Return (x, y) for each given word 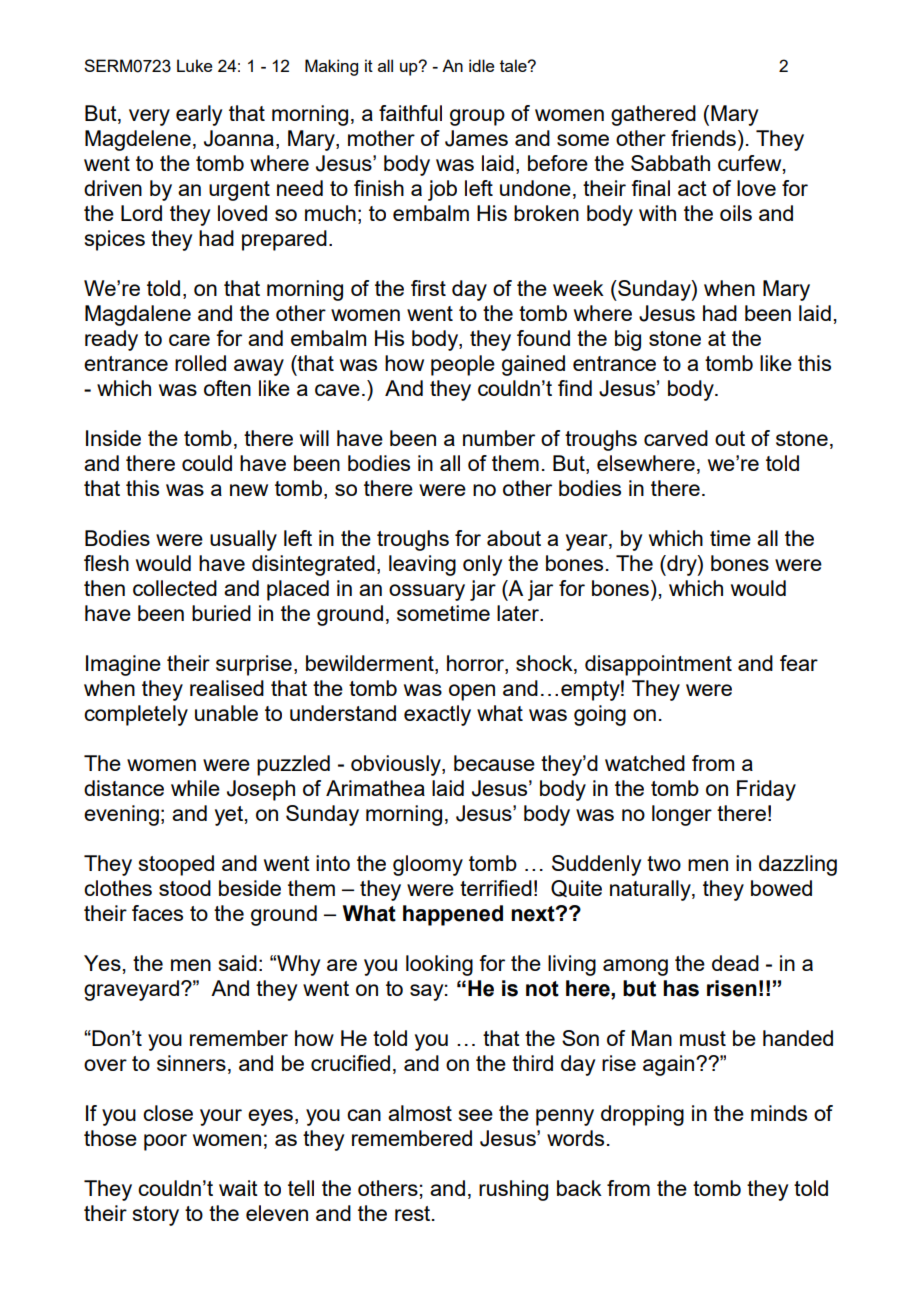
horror (476, 664)
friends (703, 138)
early (199, 115)
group (477, 117)
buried (221, 613)
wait (238, 1188)
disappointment (658, 665)
